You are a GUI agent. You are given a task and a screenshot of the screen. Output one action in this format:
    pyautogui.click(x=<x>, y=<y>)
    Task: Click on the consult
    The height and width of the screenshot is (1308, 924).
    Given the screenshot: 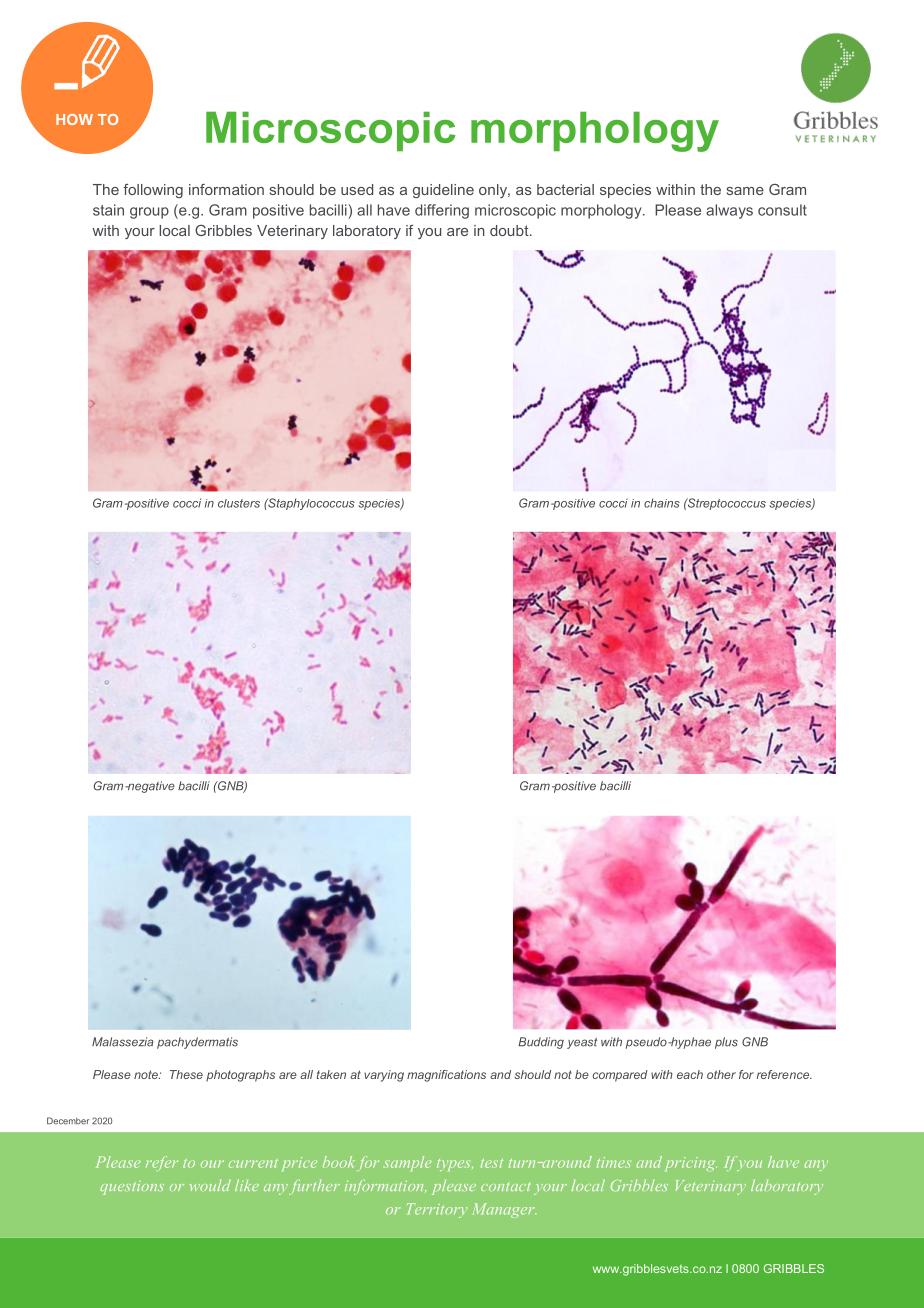 What is the action you would take?
    pyautogui.click(x=782, y=210)
